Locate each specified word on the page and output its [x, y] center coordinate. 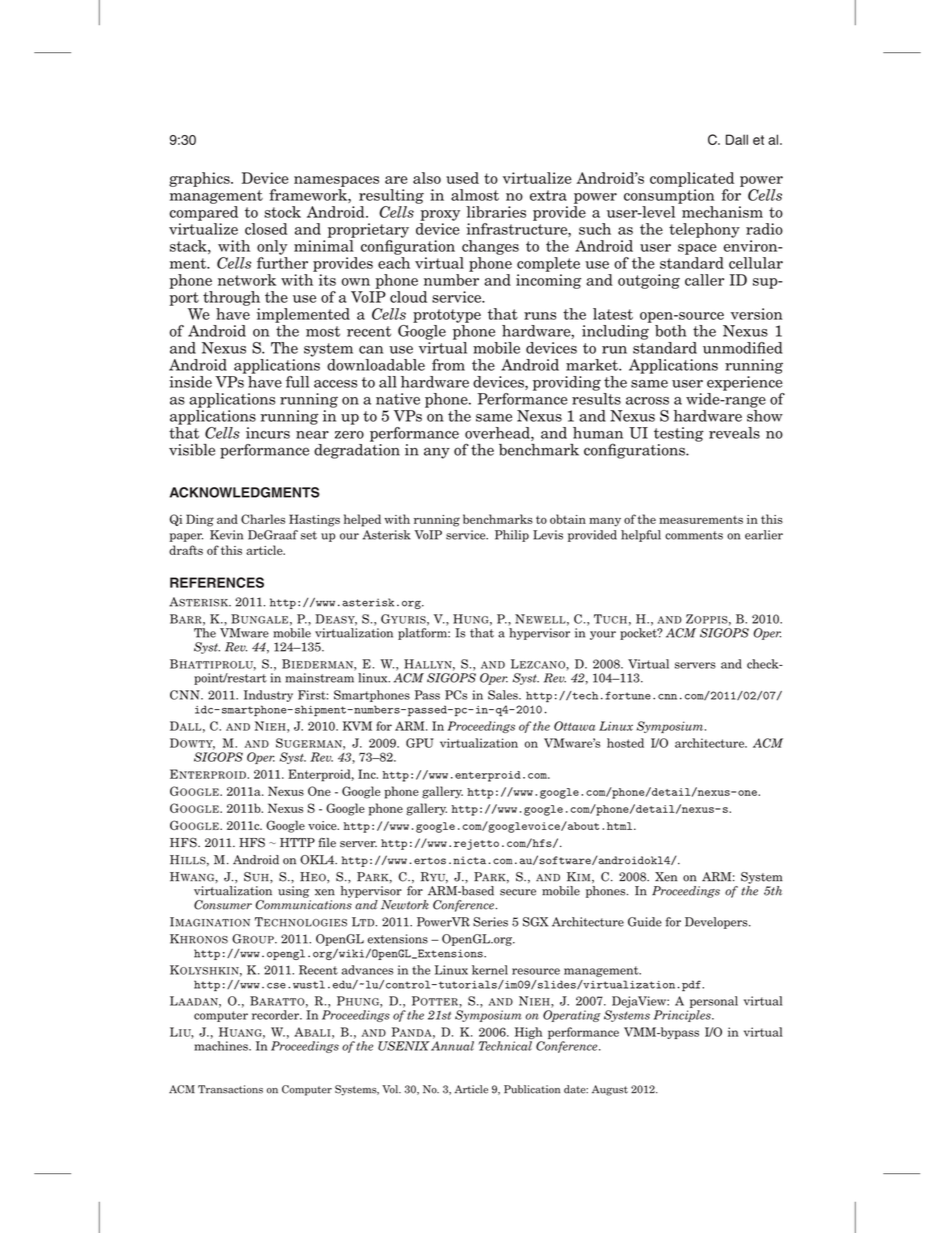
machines [222, 1046]
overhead [498, 434]
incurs [268, 433]
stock [282, 212]
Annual [452, 1046]
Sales [504, 695]
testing [679, 434]
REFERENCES [217, 582]
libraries [496, 212]
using [294, 892]
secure [518, 892]
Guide [645, 922]
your [603, 635]
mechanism [722, 212]
